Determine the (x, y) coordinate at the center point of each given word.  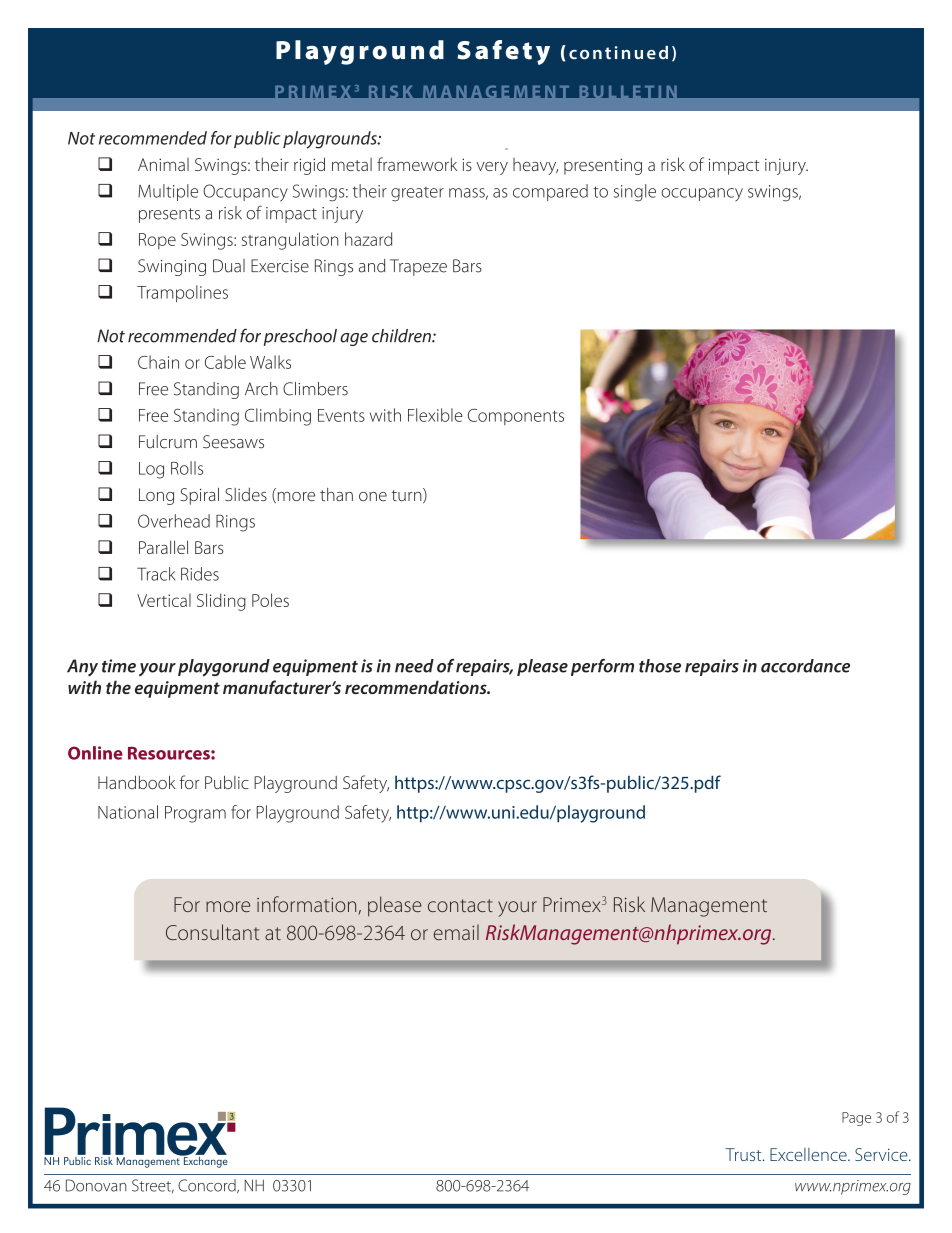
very (492, 168)
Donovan (96, 1185)
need (414, 666)
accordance (805, 666)
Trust (744, 1154)
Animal (163, 164)
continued (618, 53)
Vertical (164, 600)
